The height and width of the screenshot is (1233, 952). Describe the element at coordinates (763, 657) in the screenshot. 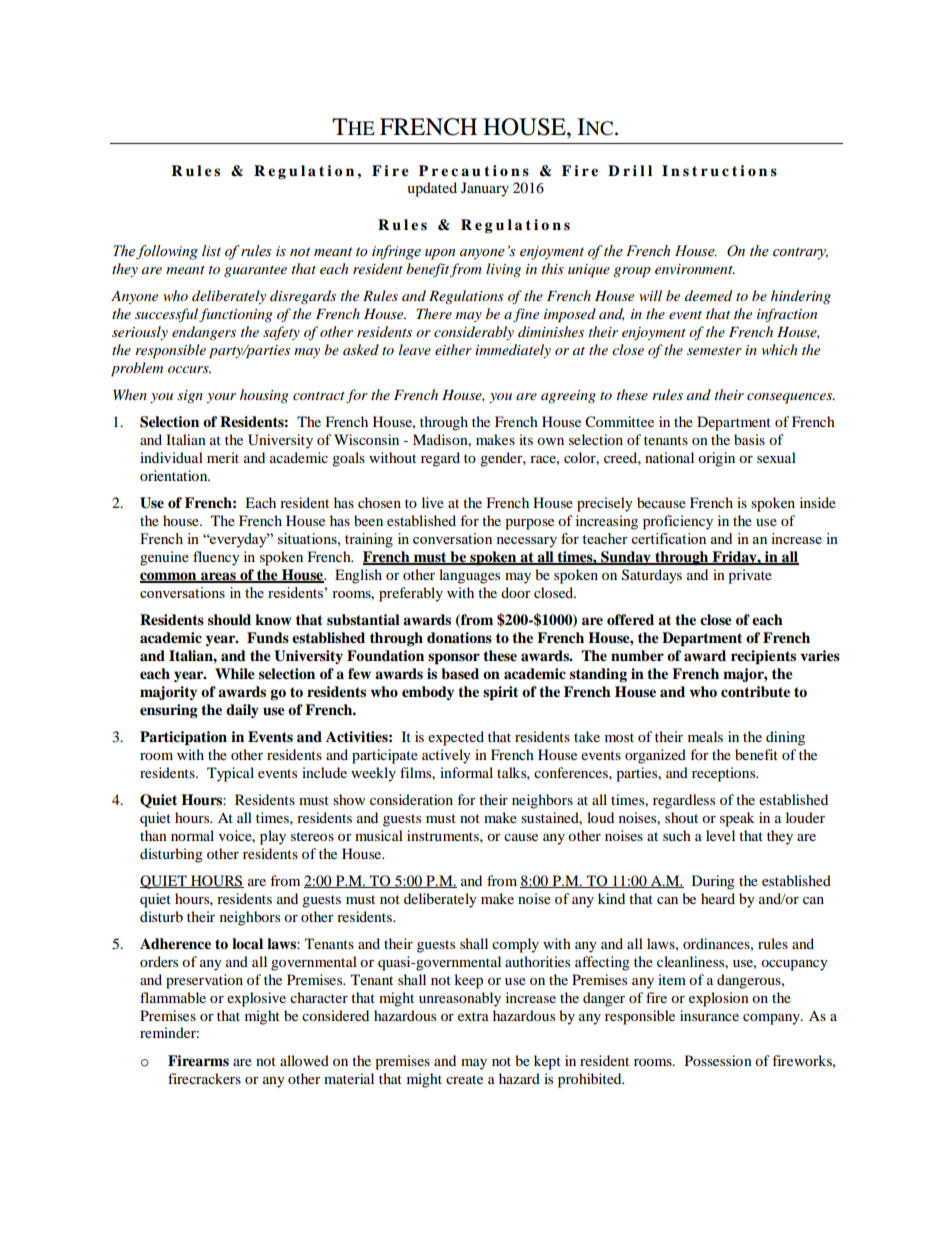

I see `recipients` at that location.
